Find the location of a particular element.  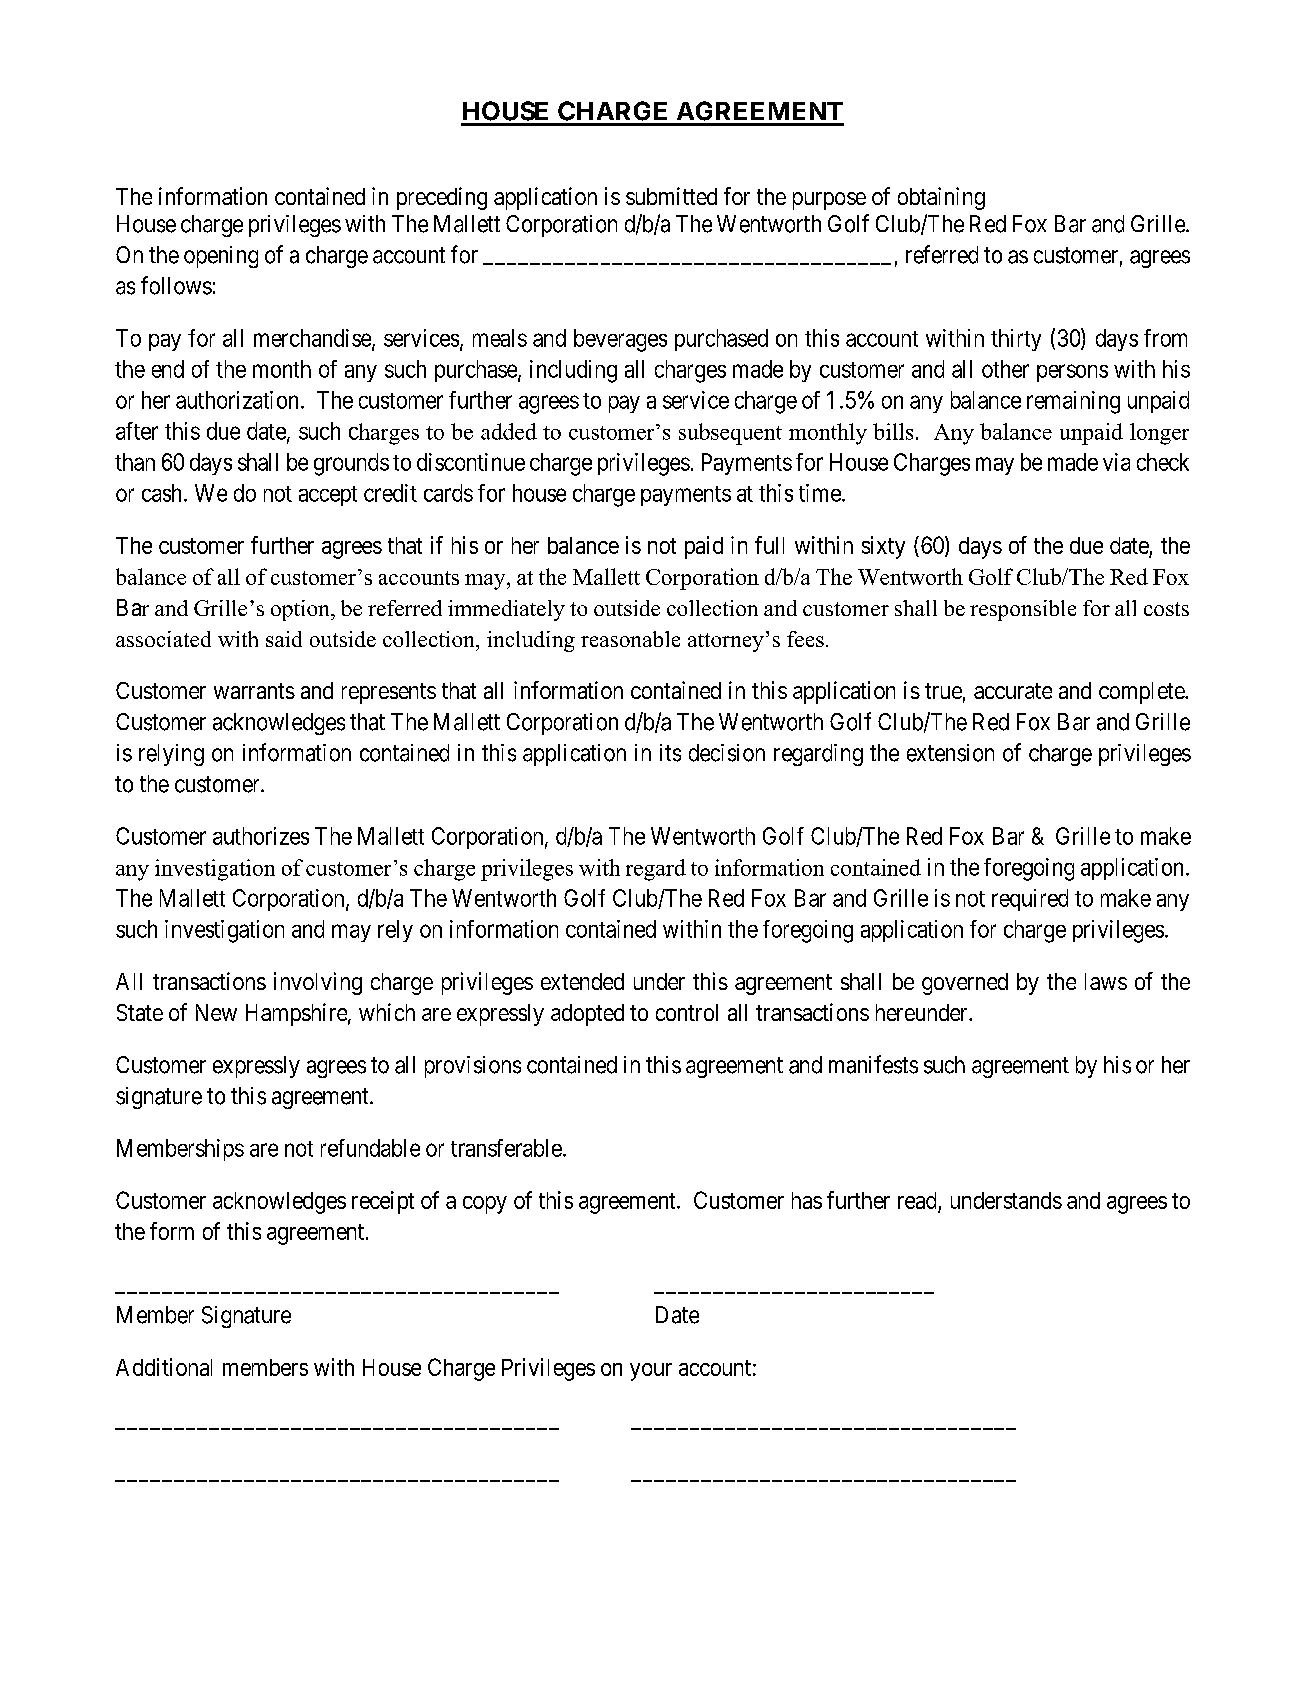

Additional is located at coordinates (164, 1367).
